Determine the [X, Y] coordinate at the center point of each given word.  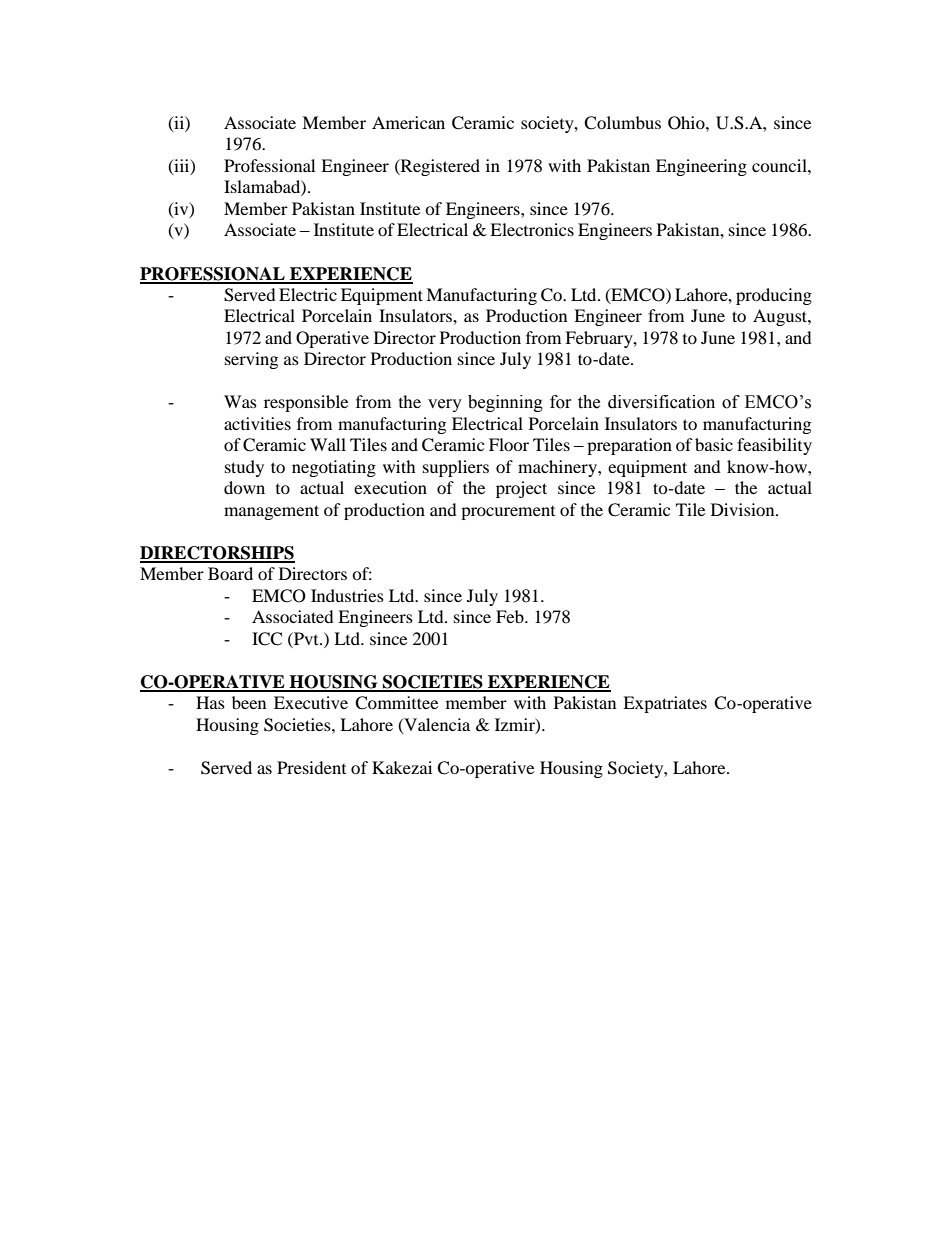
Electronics [532, 229]
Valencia [436, 725]
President [311, 767]
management [271, 512]
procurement [508, 513]
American [408, 122]
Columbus [622, 123]
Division [744, 509]
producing [774, 296]
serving [251, 360]
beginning [505, 403]
